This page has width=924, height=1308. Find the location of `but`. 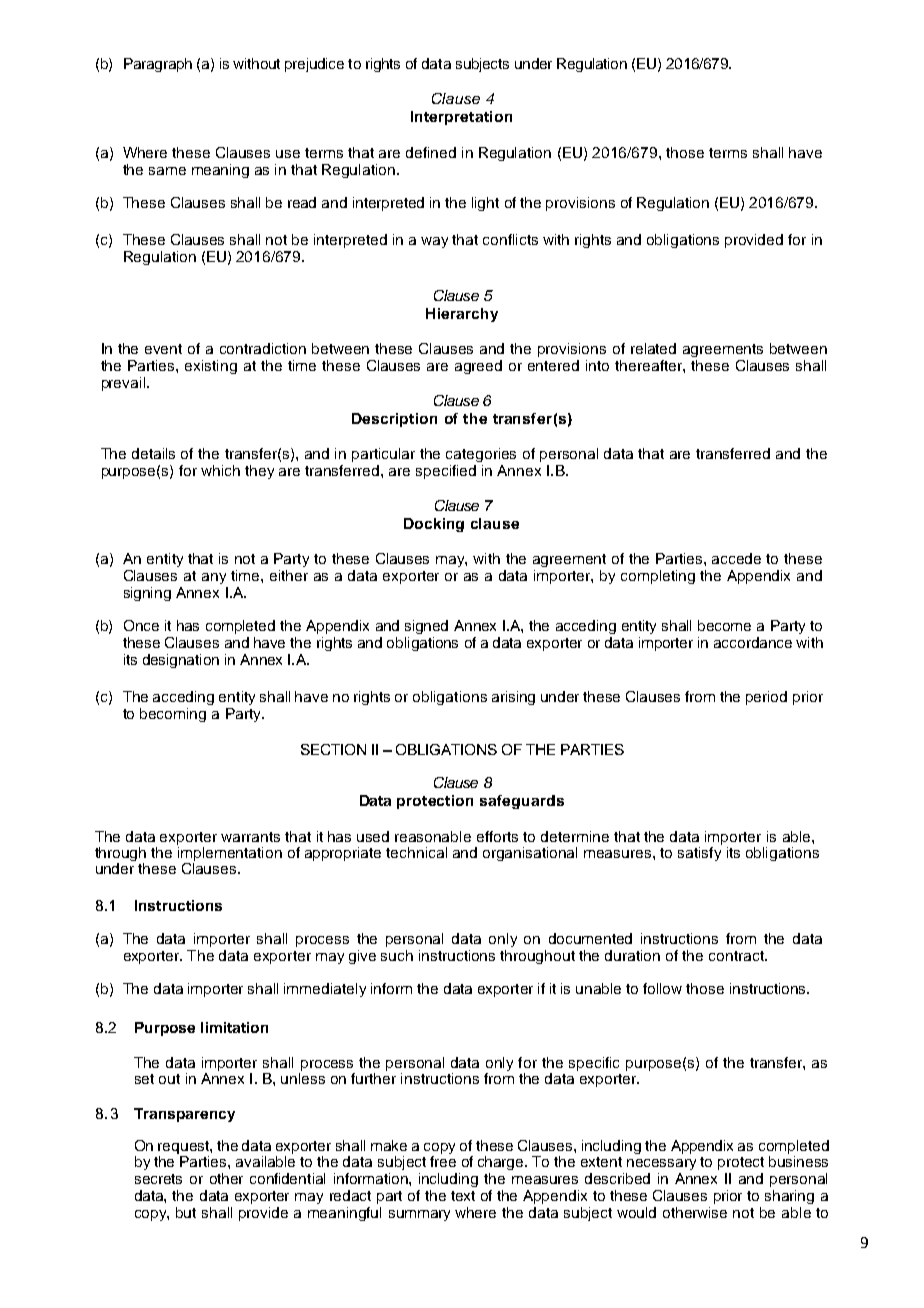

but is located at coordinates (186, 1212).
